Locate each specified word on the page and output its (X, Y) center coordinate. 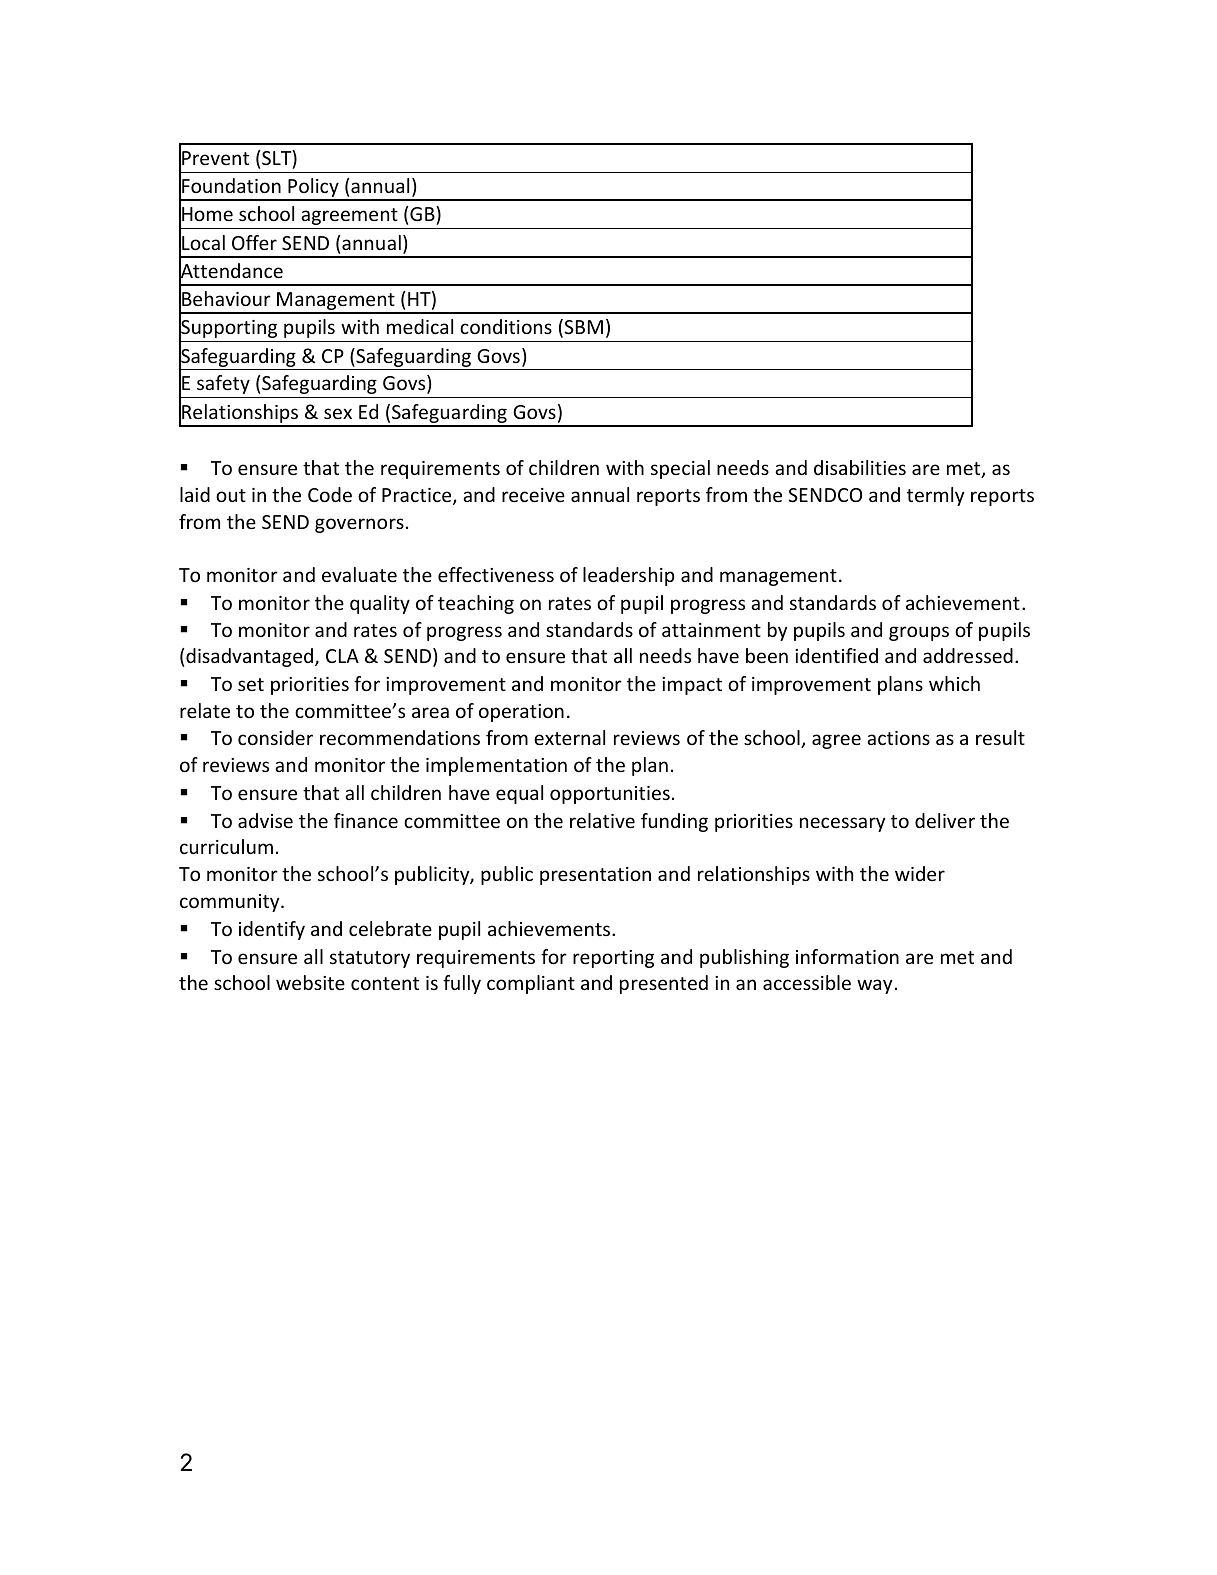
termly (935, 496)
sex (338, 413)
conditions (506, 326)
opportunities (610, 795)
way (874, 986)
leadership (628, 576)
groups (919, 633)
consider (275, 737)
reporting (613, 959)
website (310, 982)
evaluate (359, 574)
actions (898, 738)
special (680, 469)
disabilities (860, 467)
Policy (313, 189)
